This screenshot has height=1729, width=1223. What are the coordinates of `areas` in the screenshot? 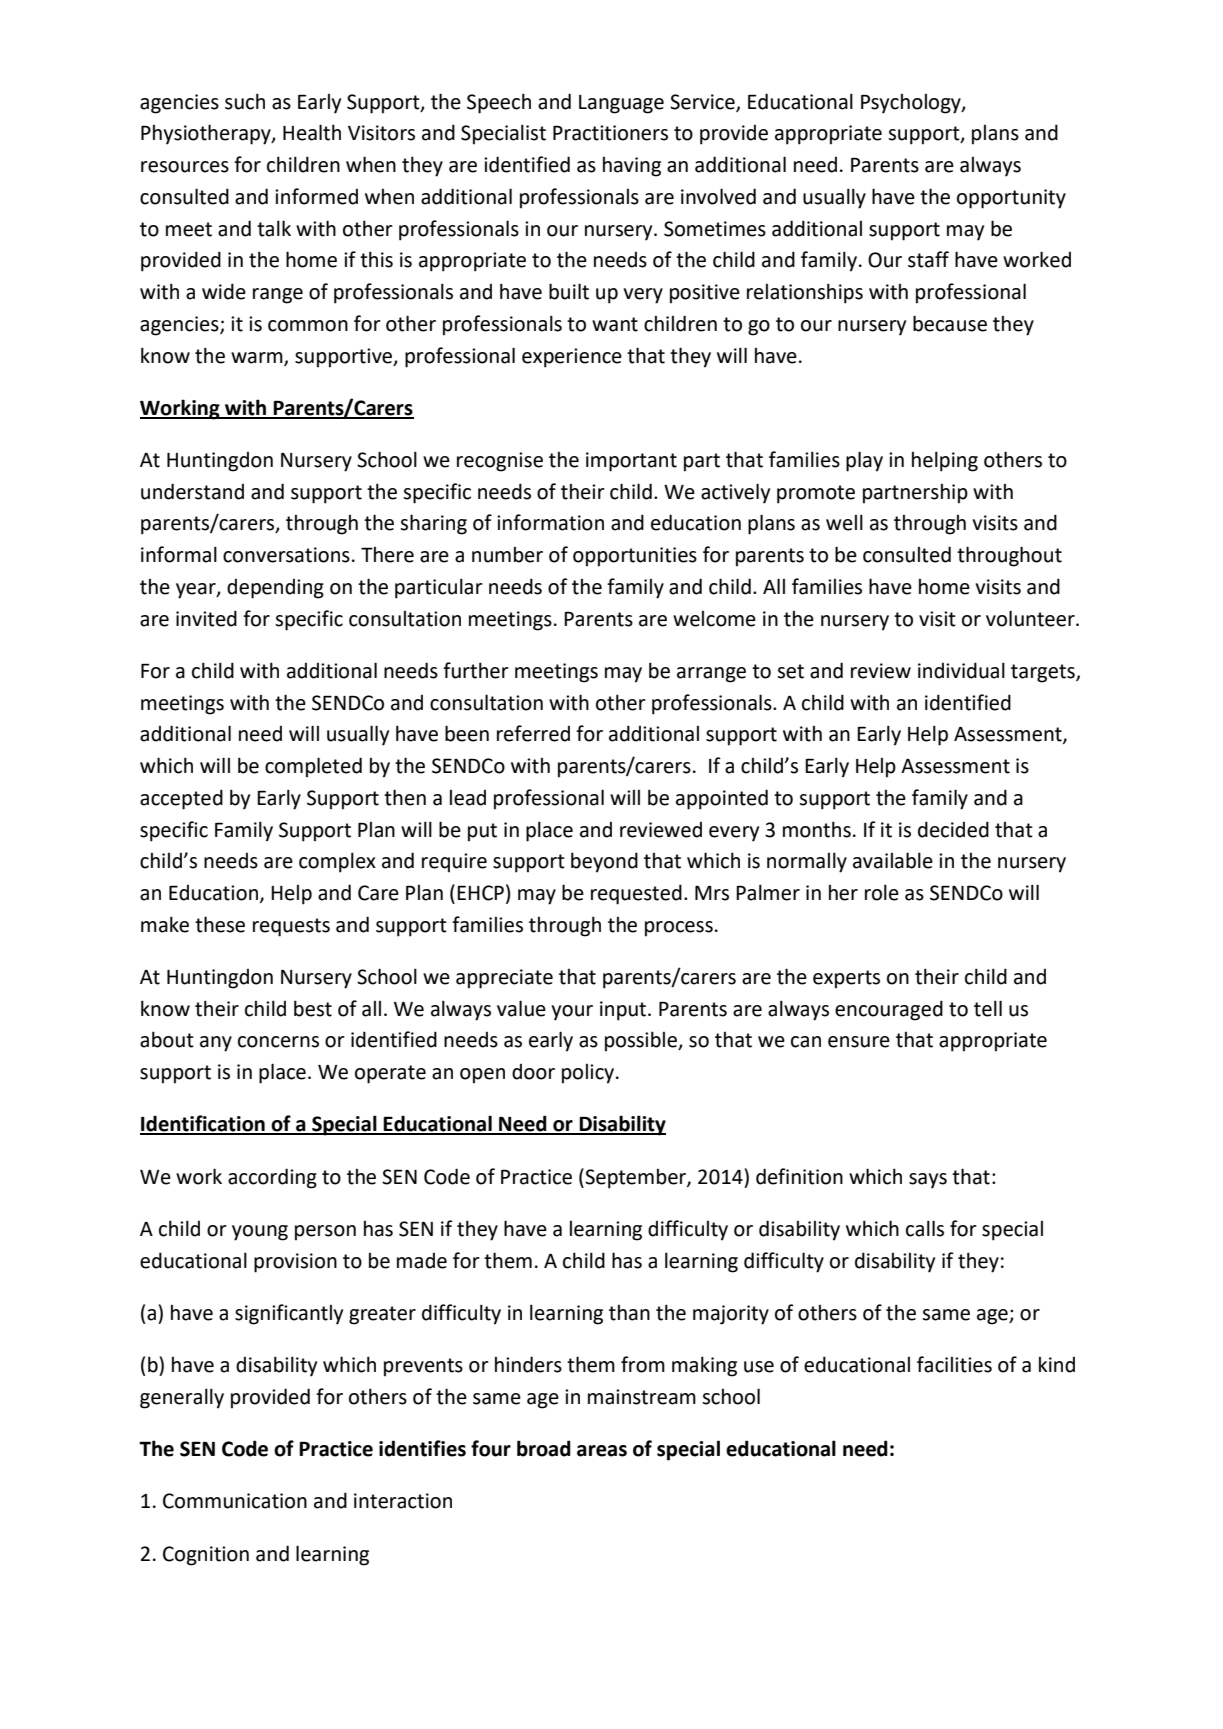 It's located at (602, 1451).
